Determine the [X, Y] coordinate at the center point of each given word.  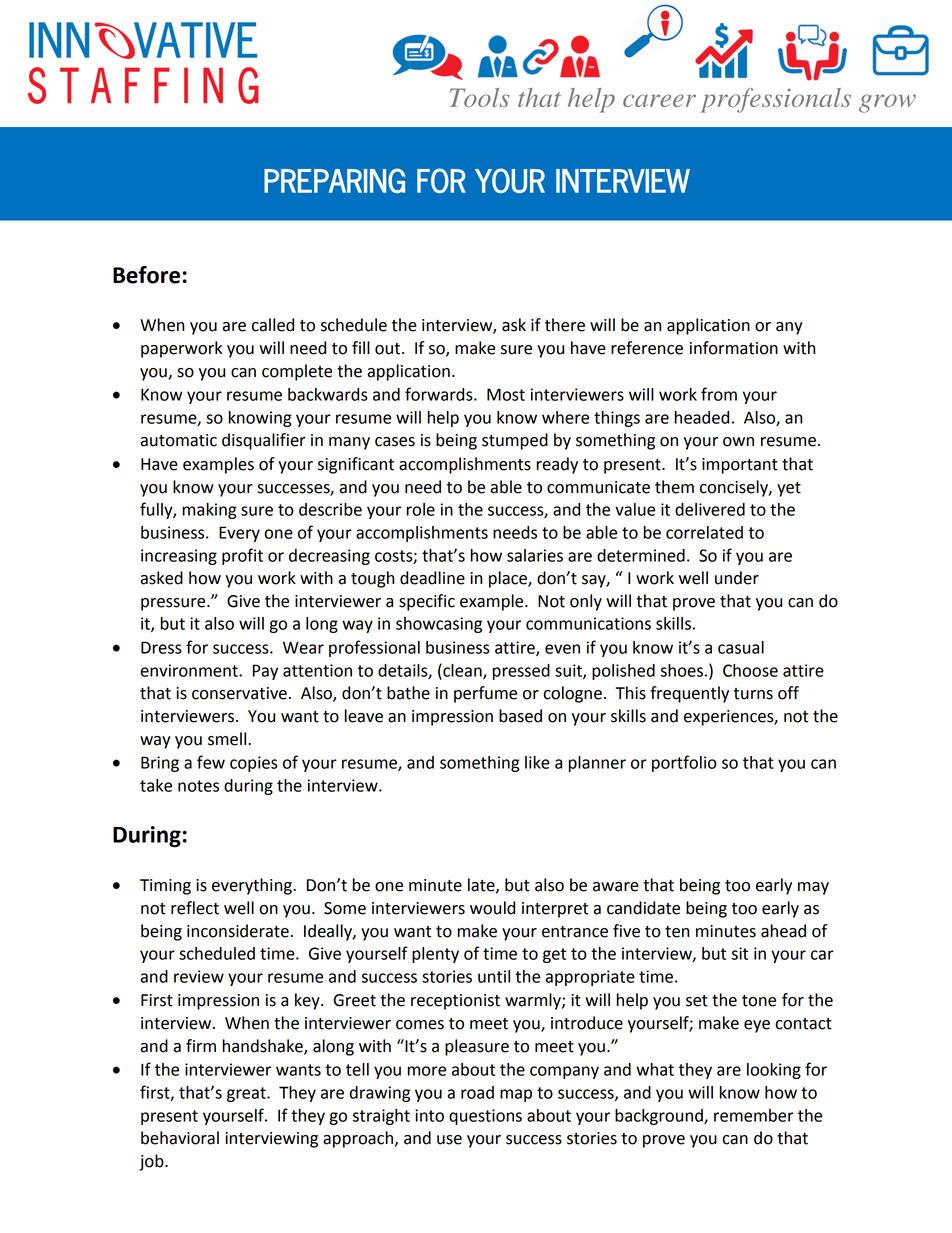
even [562, 649]
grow [887, 103]
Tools [480, 97]
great [247, 1094]
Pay [265, 672]
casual [741, 647]
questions [485, 1117]
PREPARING [334, 180]
